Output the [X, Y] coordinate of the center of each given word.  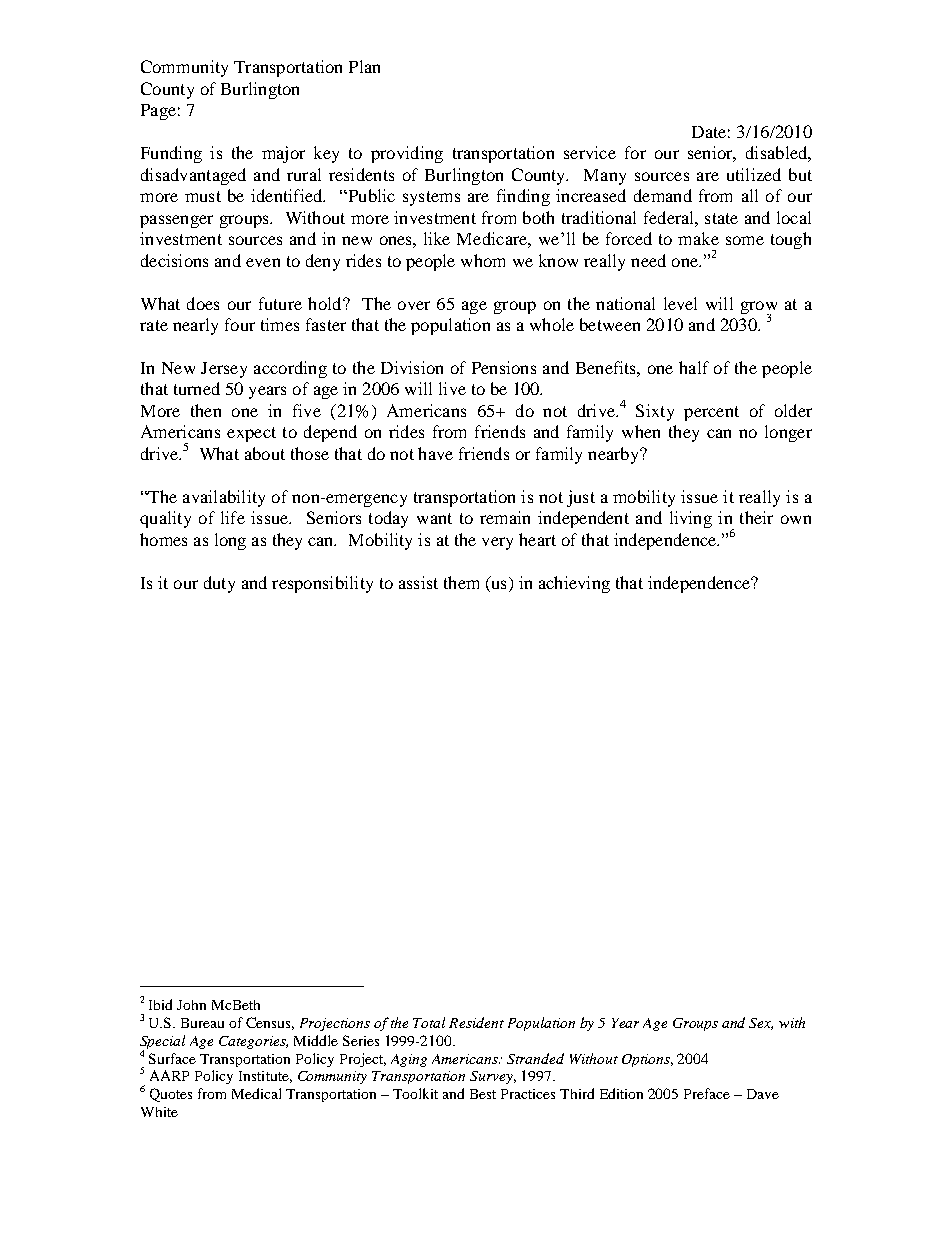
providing [407, 154]
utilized [754, 174]
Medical [256, 1093]
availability [224, 498]
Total [429, 1022]
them [461, 582]
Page [158, 112]
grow [759, 308]
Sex [761, 1024]
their [756, 517]
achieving [574, 584]
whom [483, 260]
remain [505, 517]
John [191, 1005]
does [203, 303]
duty [219, 584]
